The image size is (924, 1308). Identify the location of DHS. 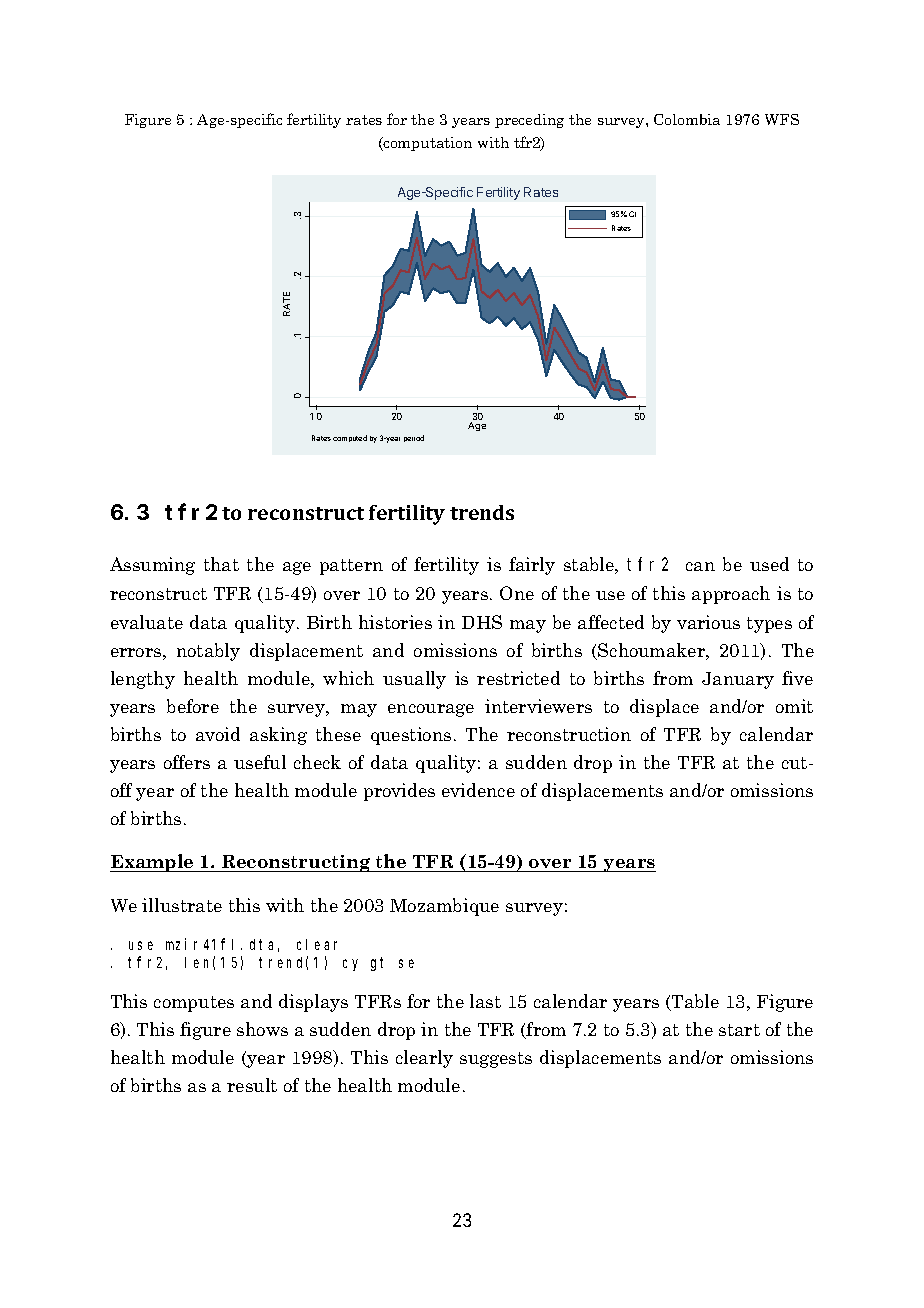
(482, 622).
